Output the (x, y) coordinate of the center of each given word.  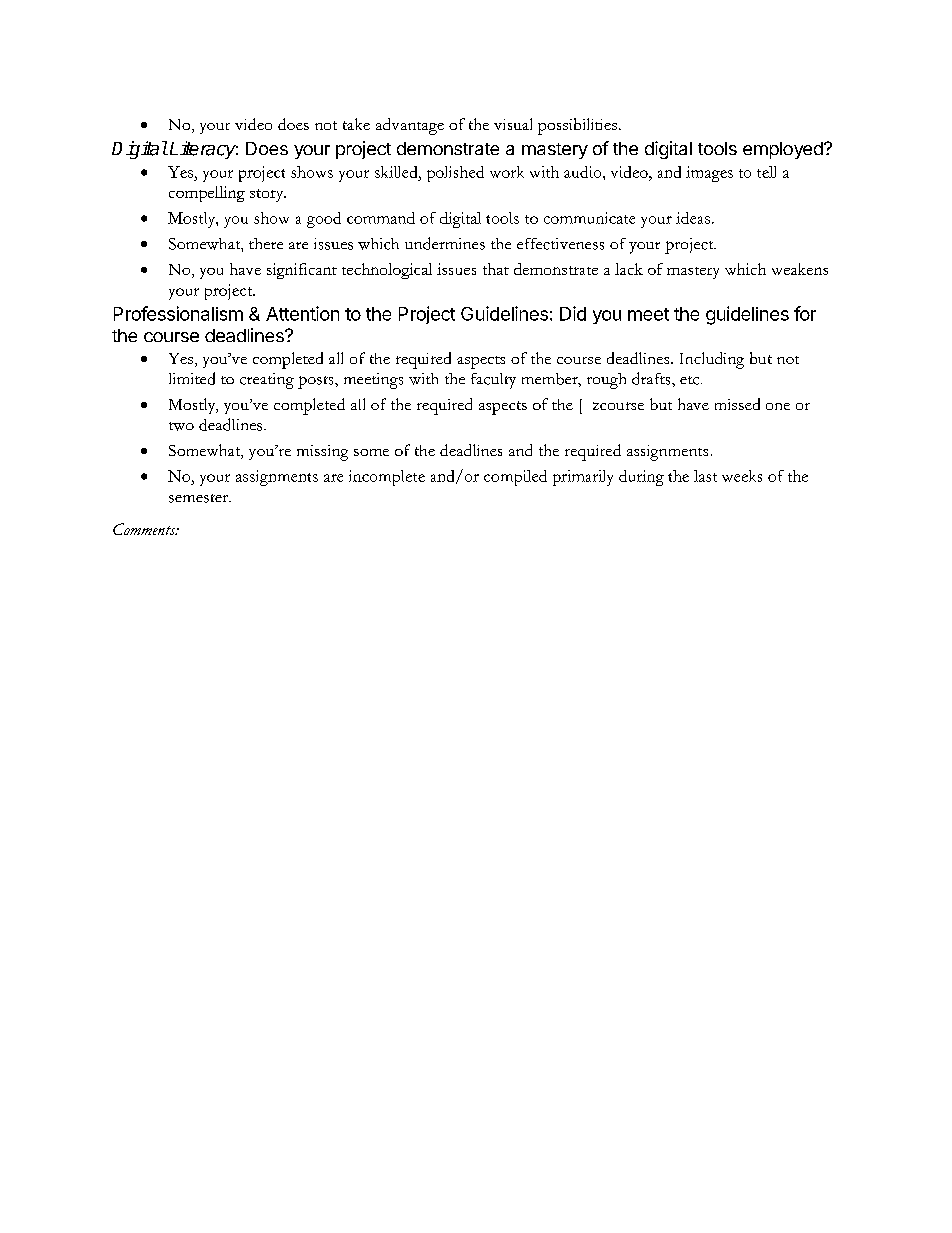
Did (573, 313)
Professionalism (178, 313)
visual (513, 124)
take (356, 124)
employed (784, 150)
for (805, 313)
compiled (515, 478)
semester (200, 498)
